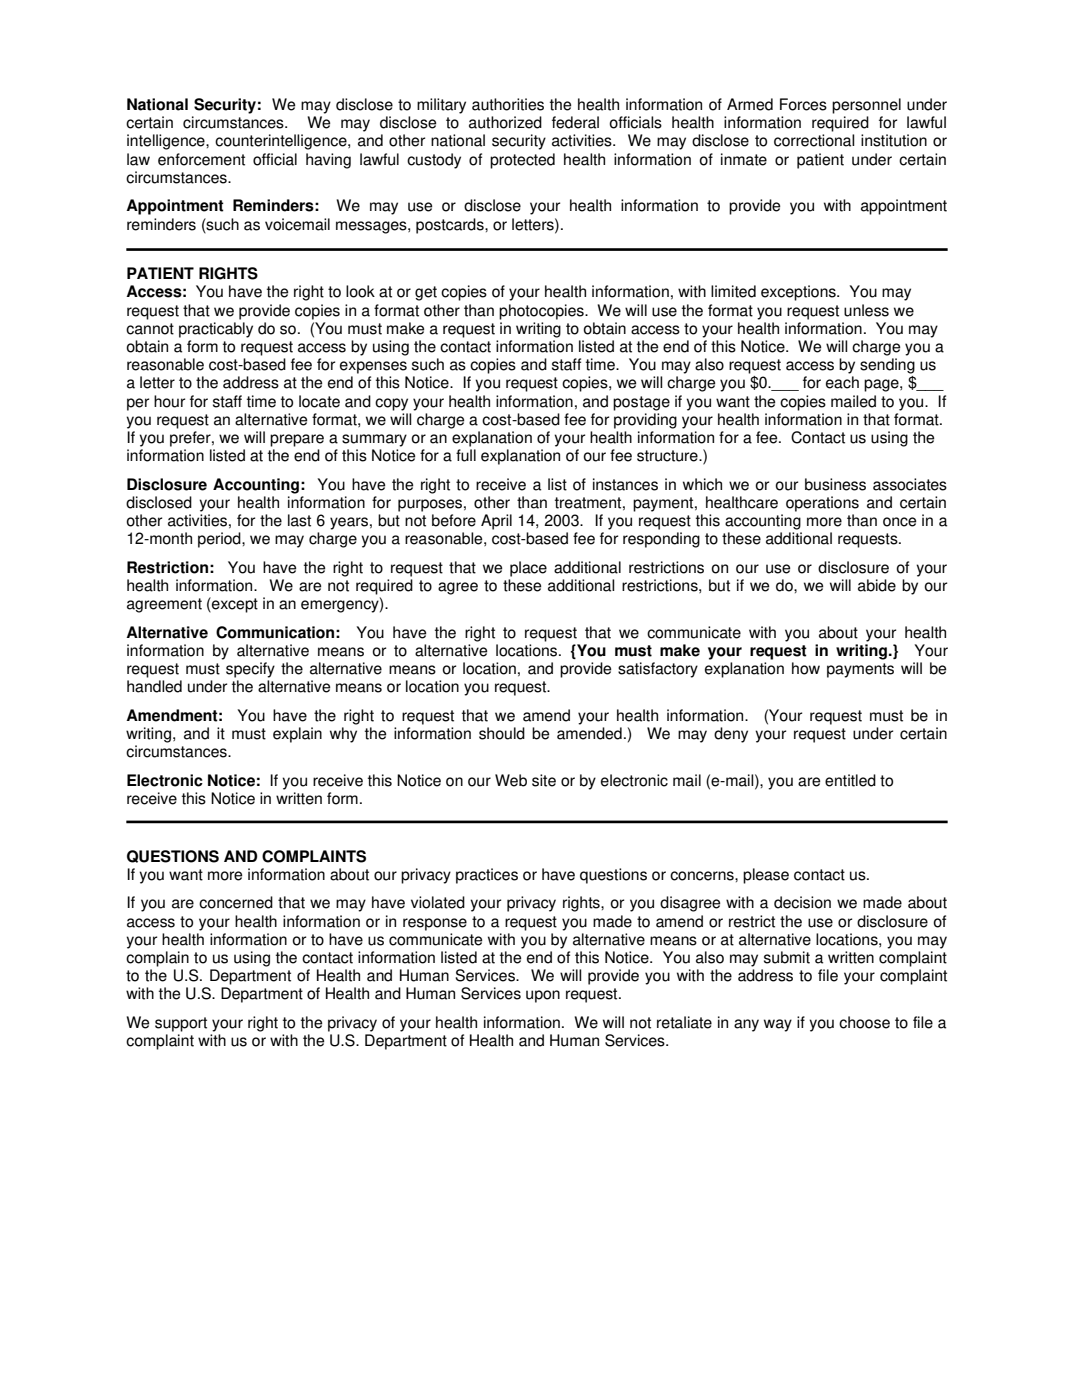  What do you see at coordinates (181, 1024) in the screenshot?
I see `support` at bounding box center [181, 1024].
